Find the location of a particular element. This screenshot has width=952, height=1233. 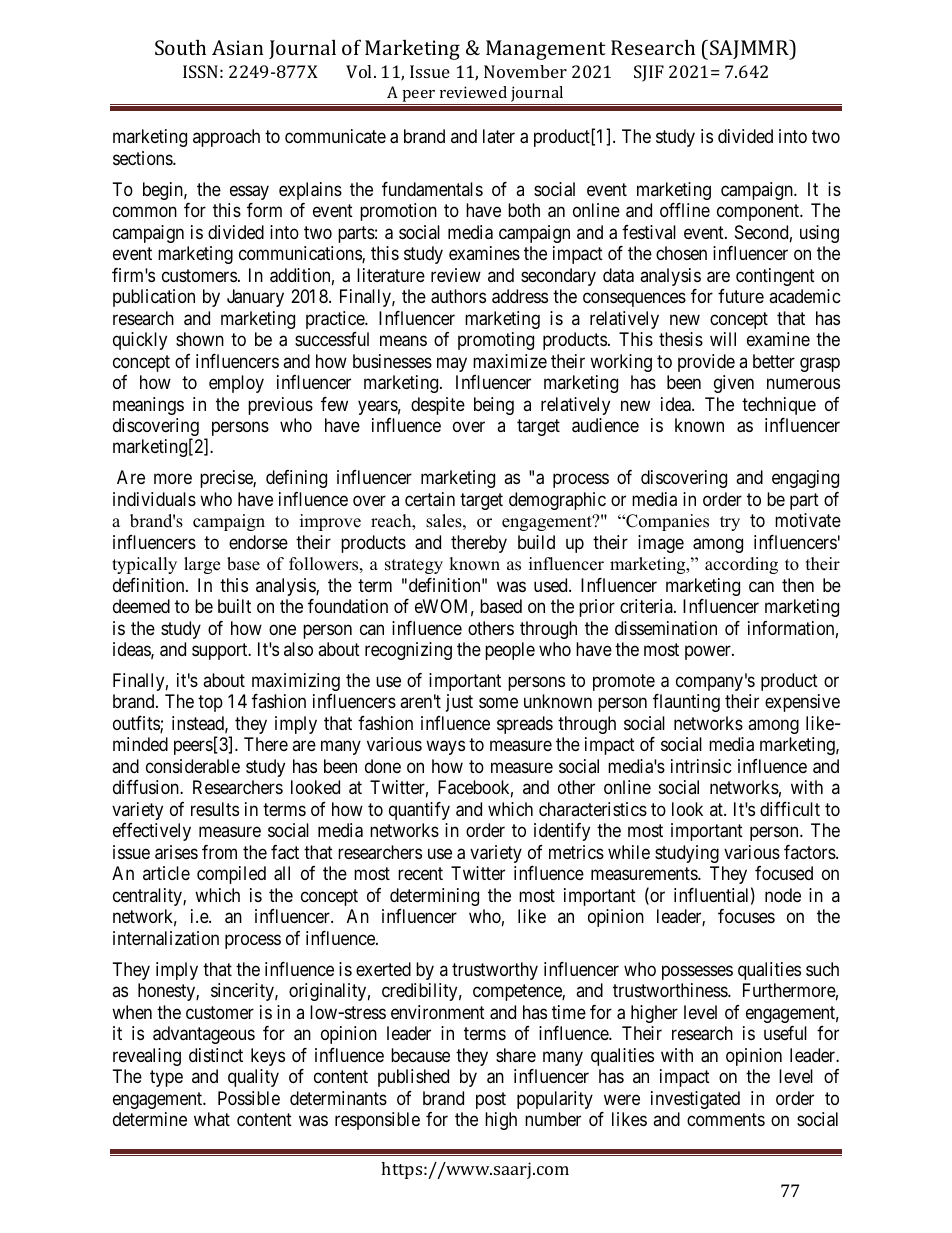

future is located at coordinates (741, 296).
